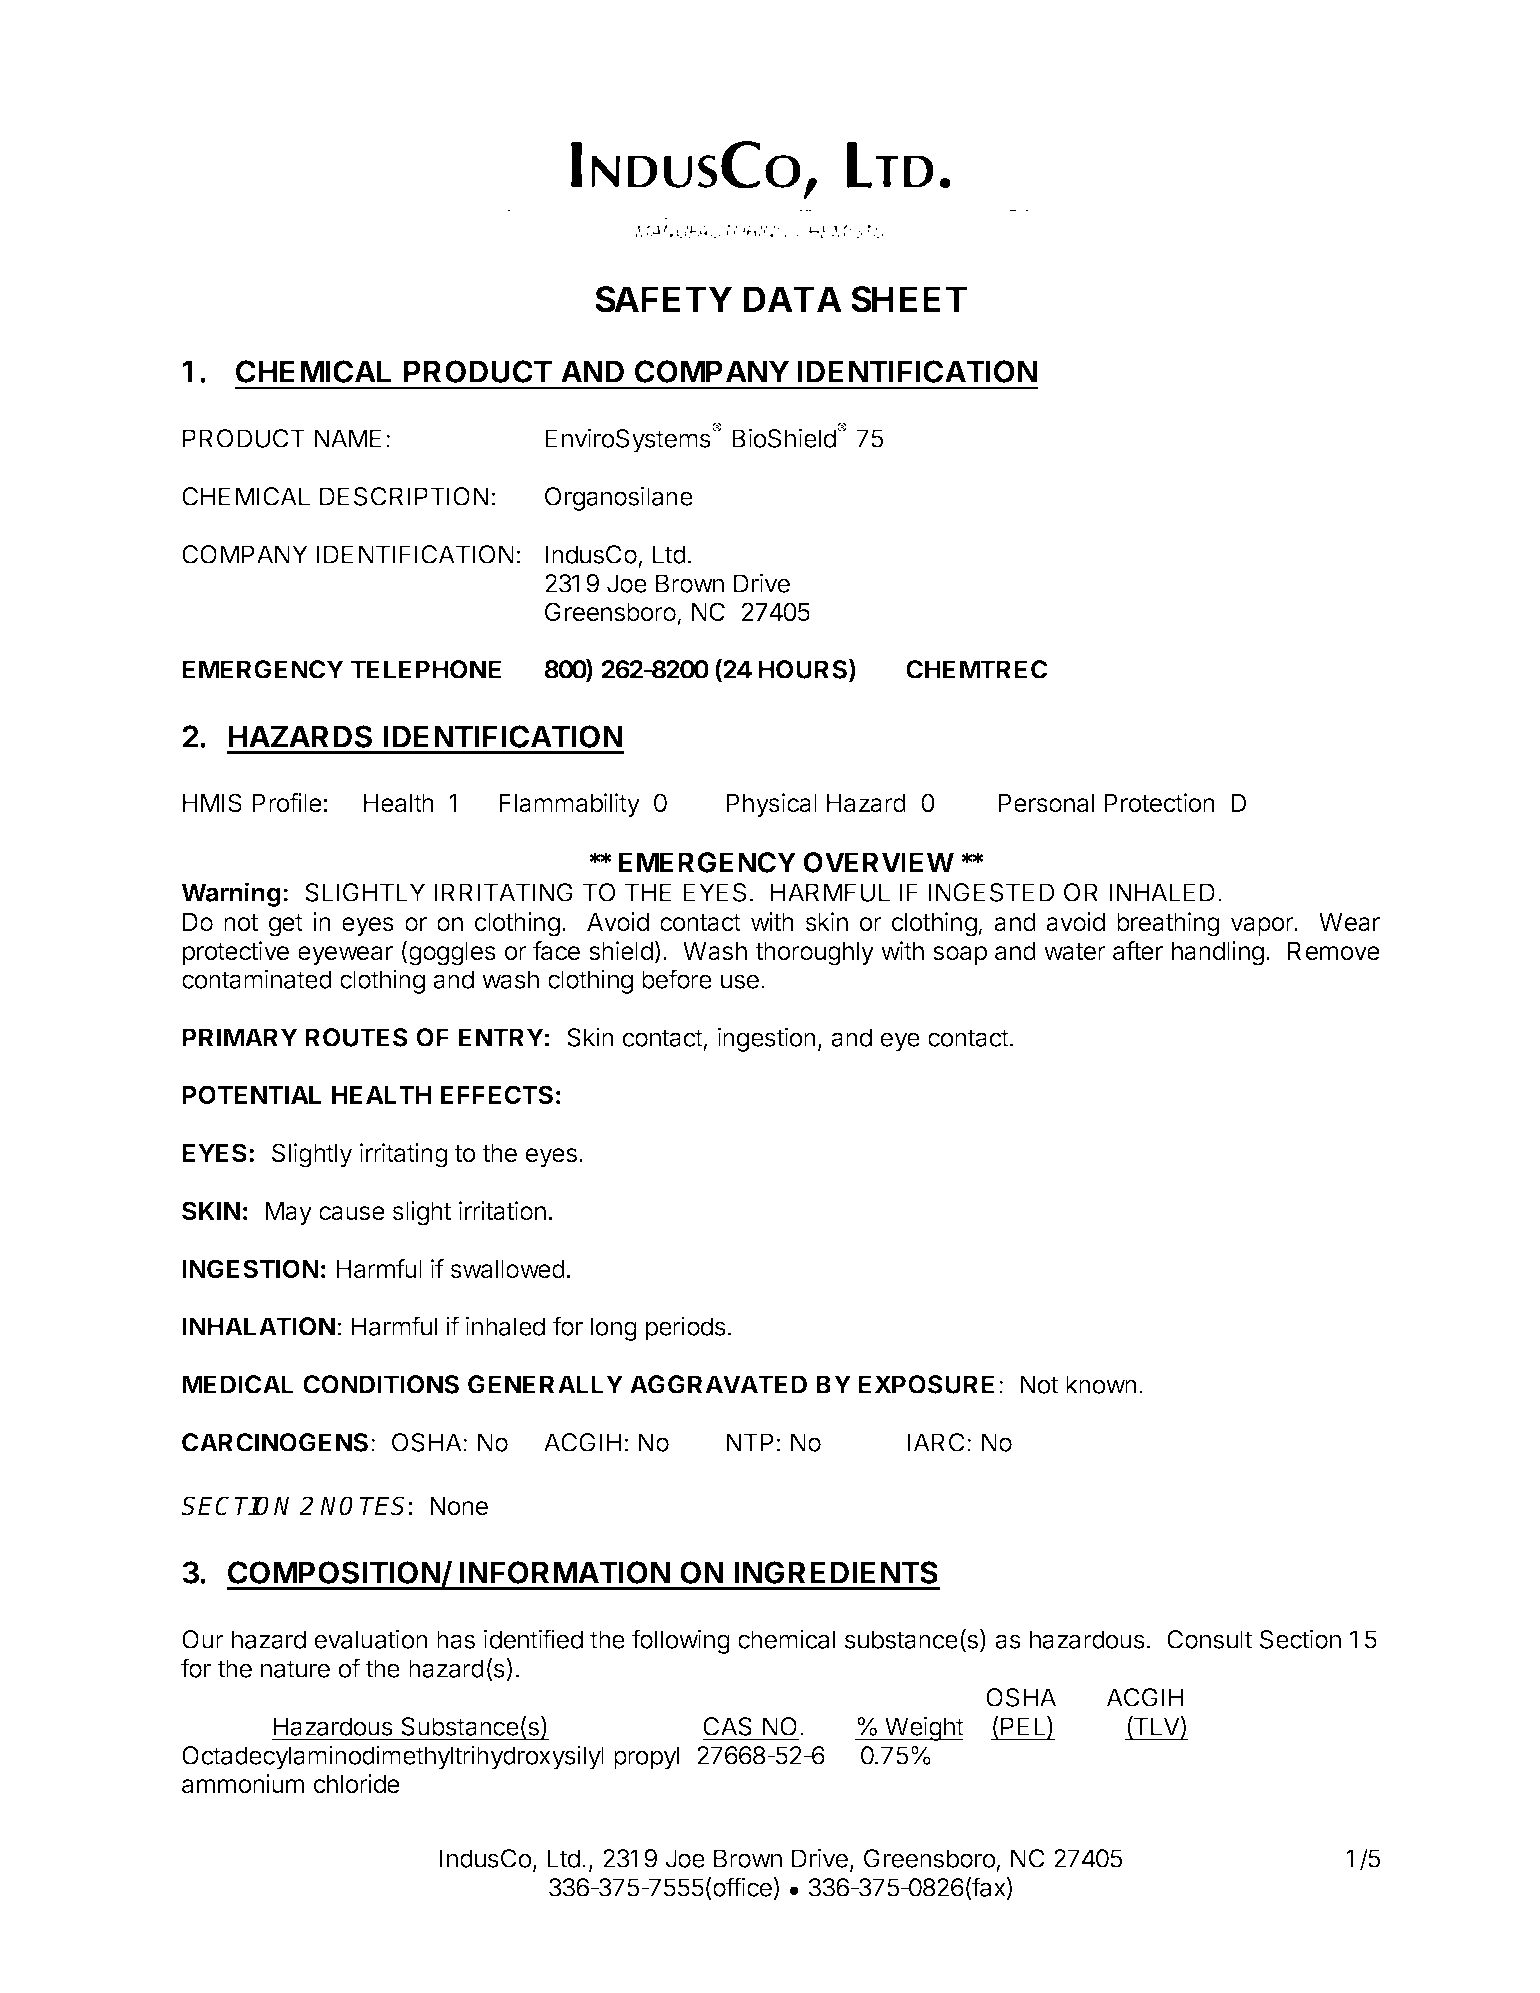  What do you see at coordinates (357, 1784) in the image?
I see `chloride` at bounding box center [357, 1784].
